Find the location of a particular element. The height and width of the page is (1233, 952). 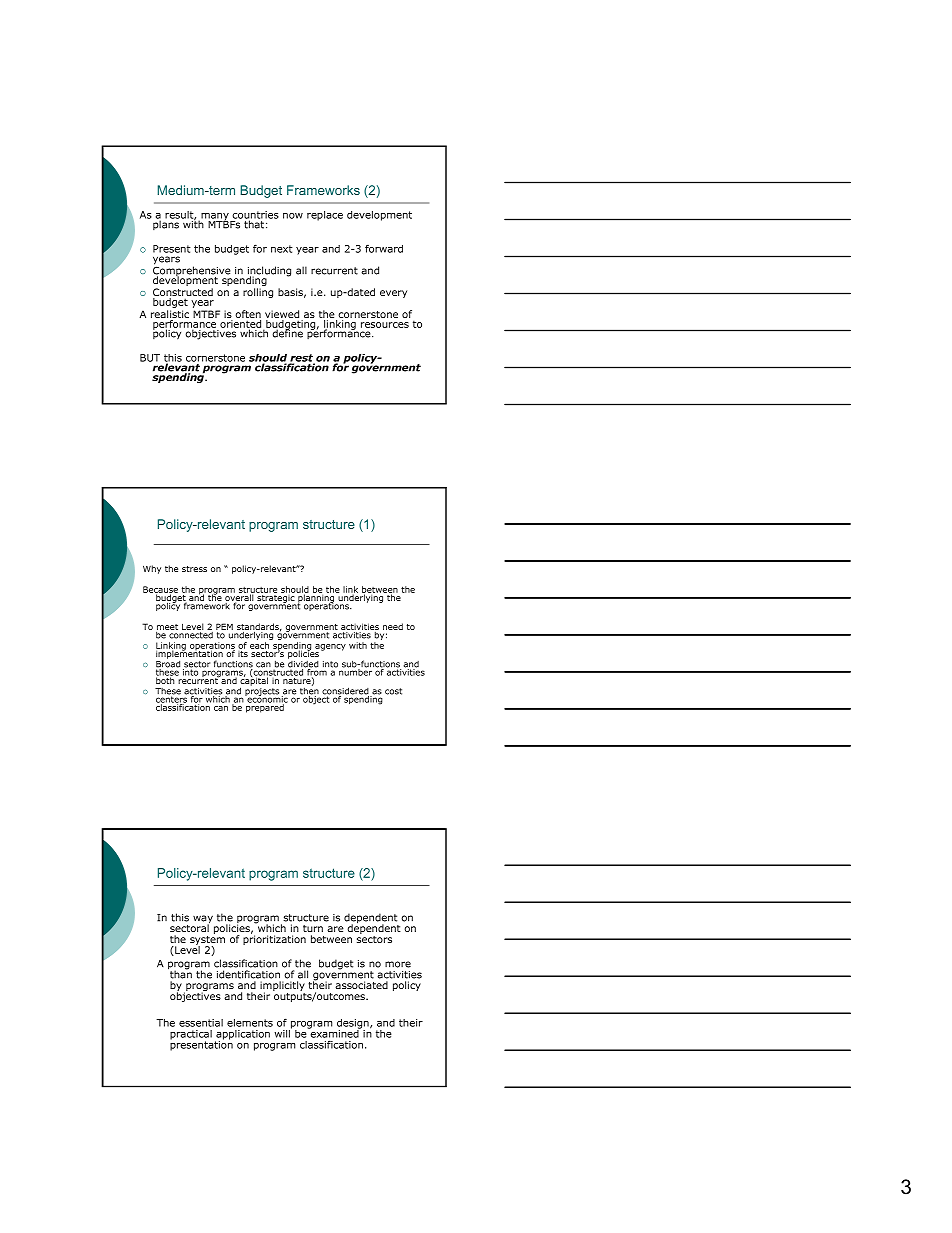

elements is located at coordinates (250, 1023).
